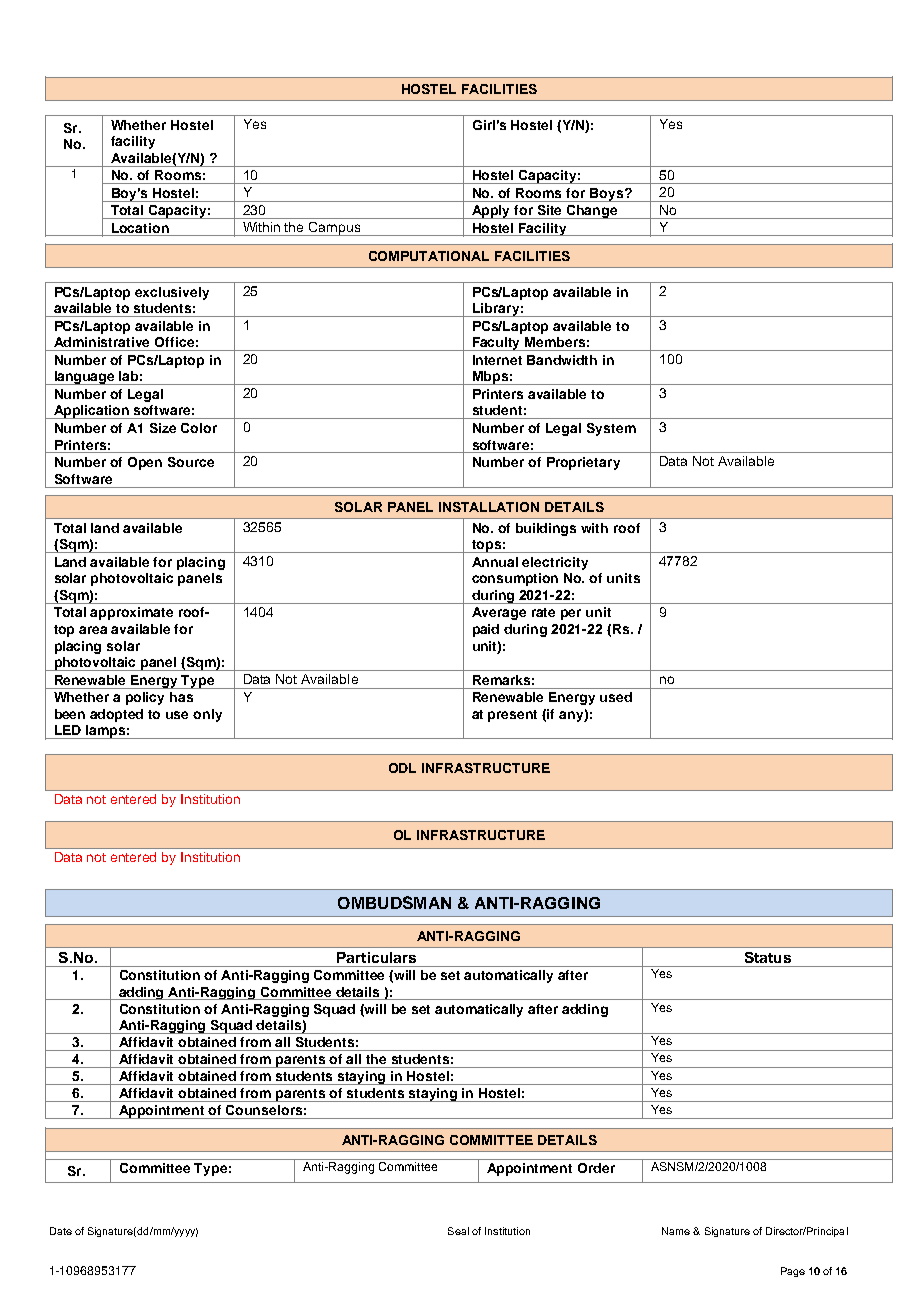 This page has width=924, height=1308. I want to click on COMPUTATIONAL, so click(429, 256).
